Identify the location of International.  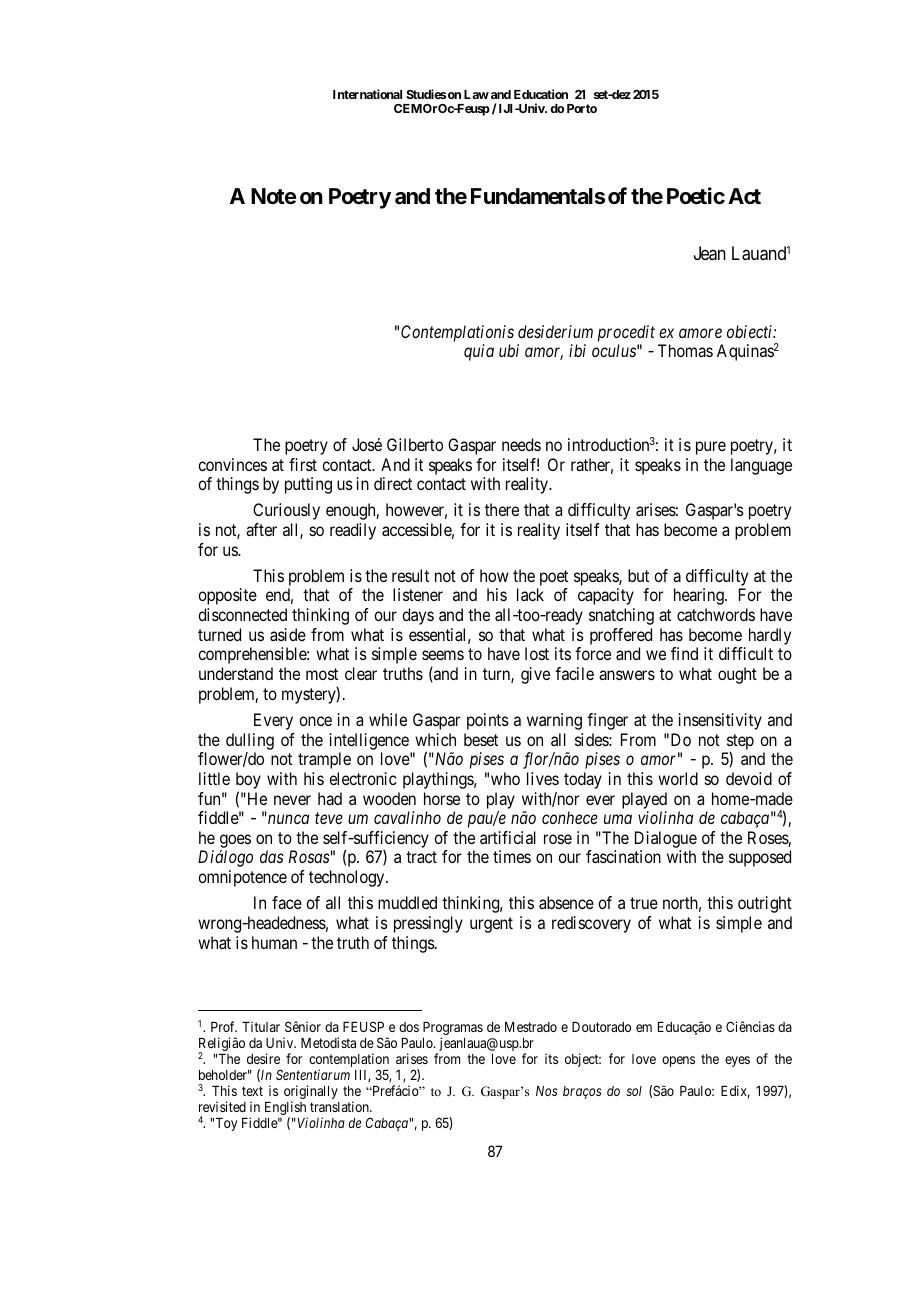
(367, 94).
